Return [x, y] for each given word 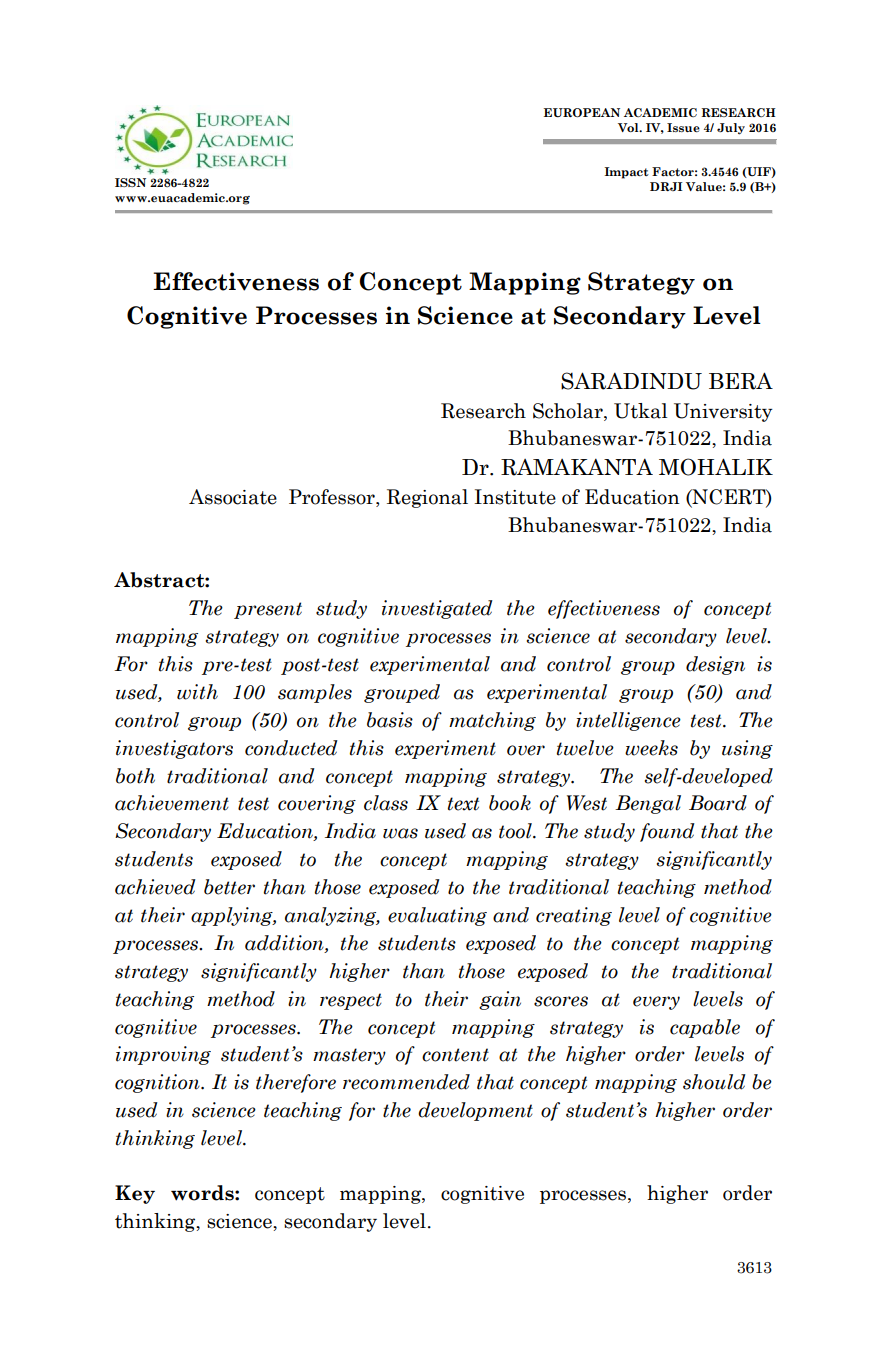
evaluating [437, 916]
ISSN [130, 182]
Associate [233, 497]
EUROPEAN [582, 112]
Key [135, 1194]
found [667, 832]
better [229, 887]
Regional [427, 498]
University [723, 412]
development [475, 1111]
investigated [437, 609]
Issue [683, 127]
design [715, 665]
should [714, 1082]
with [197, 692]
